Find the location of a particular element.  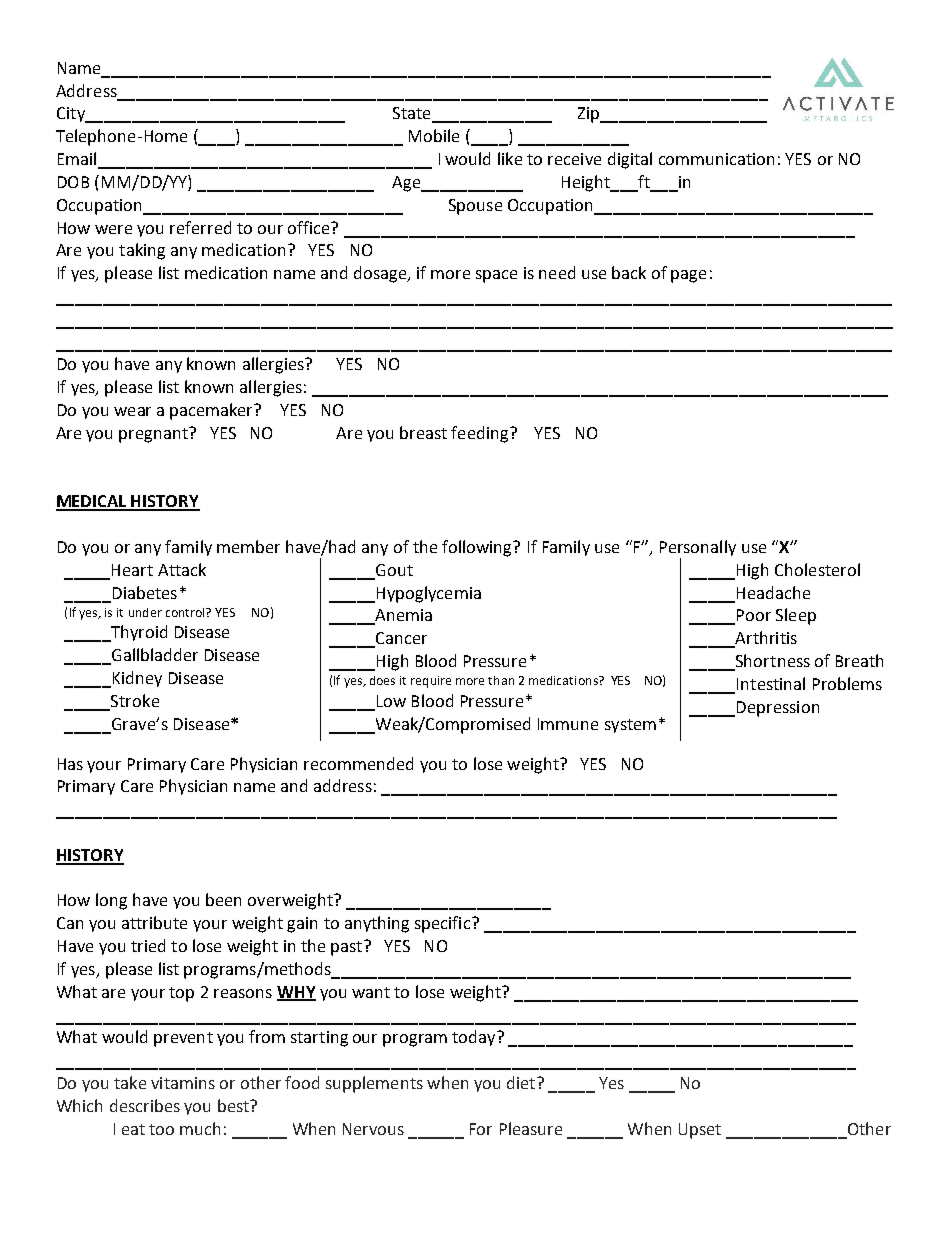

DOB is located at coordinates (73, 182).
